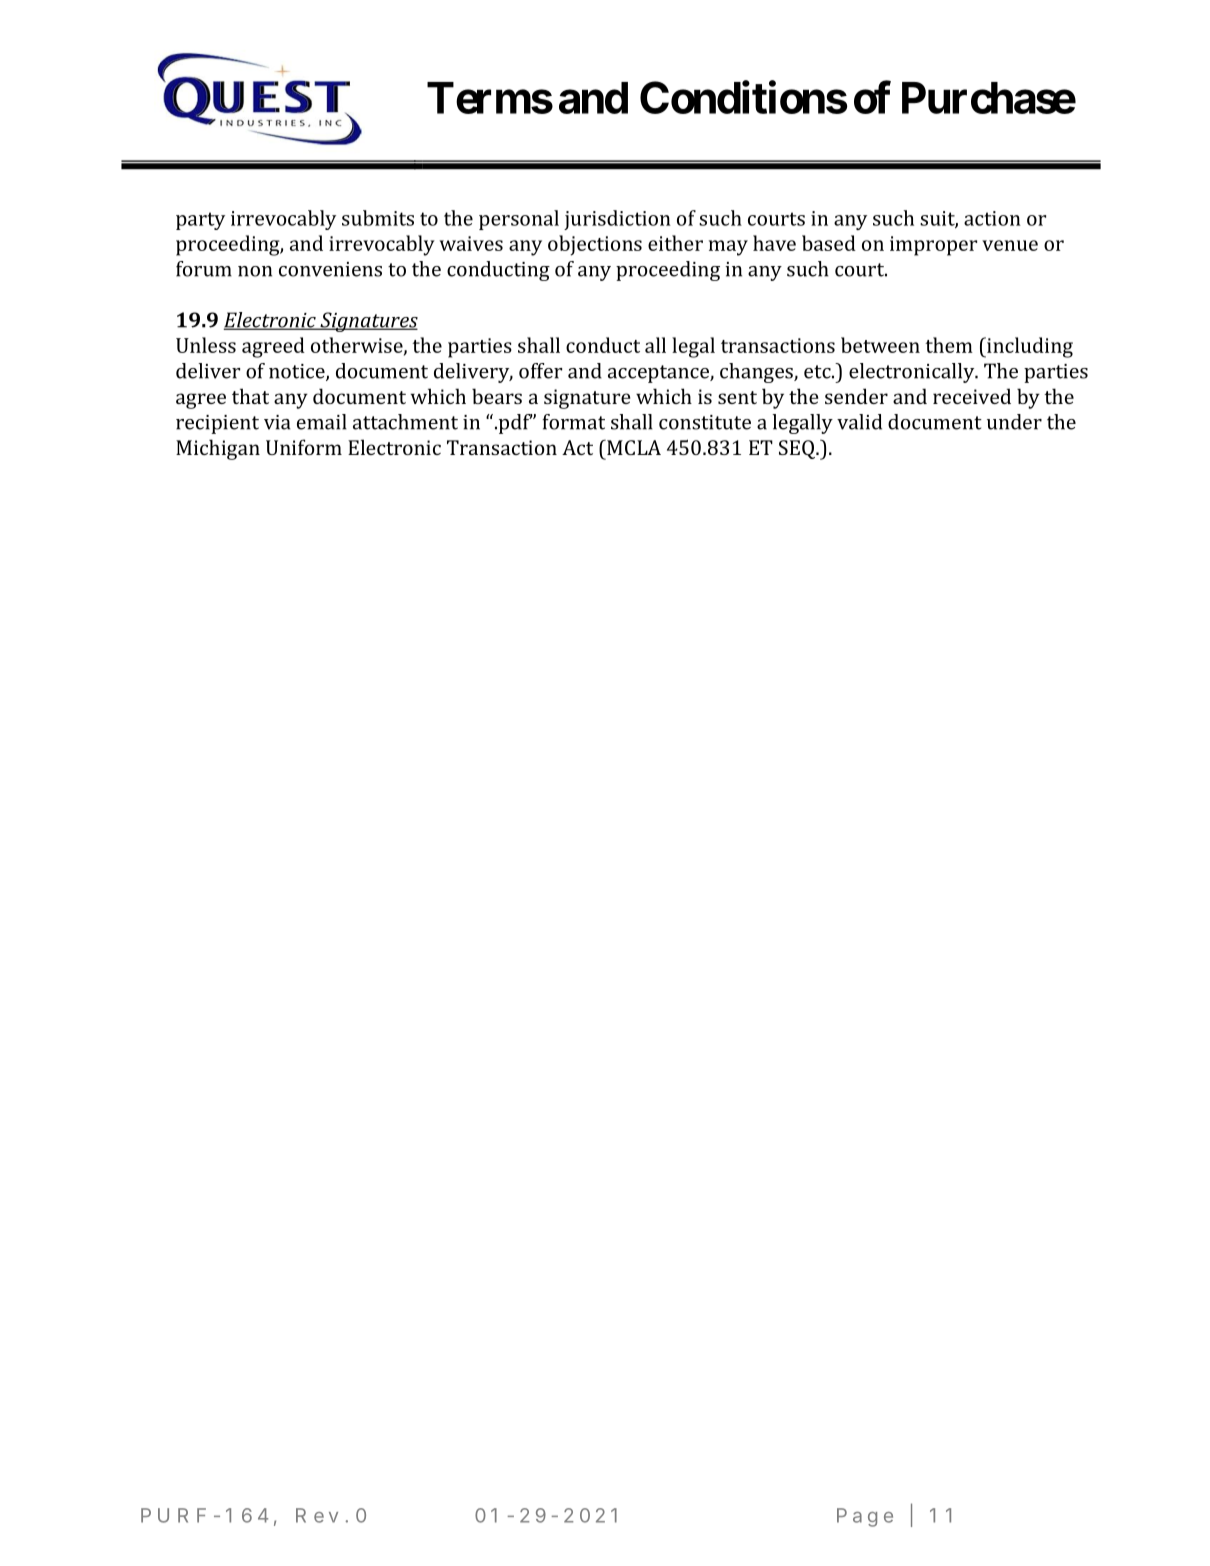  I want to click on non, so click(255, 271).
